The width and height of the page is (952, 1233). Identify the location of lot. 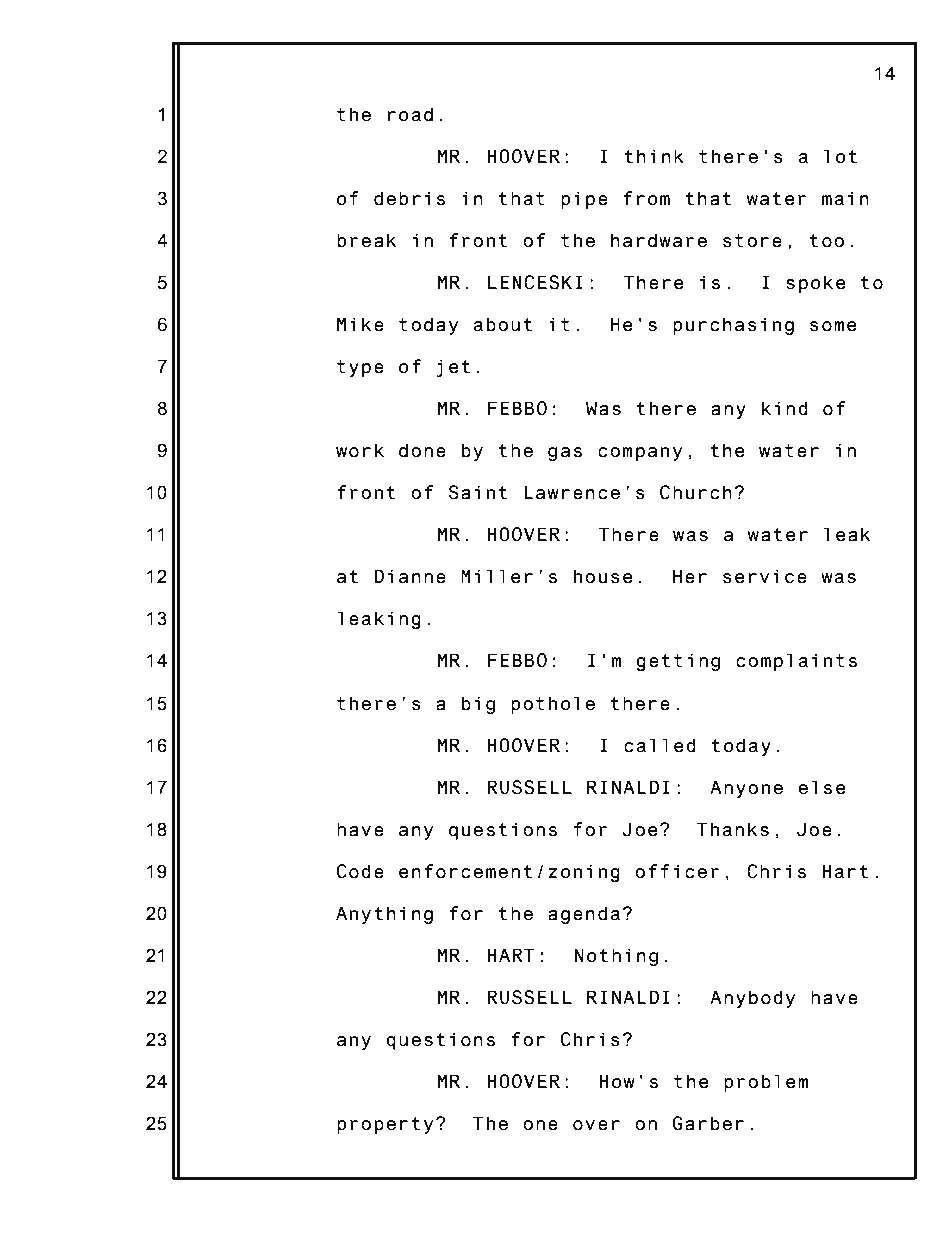
(840, 156).
